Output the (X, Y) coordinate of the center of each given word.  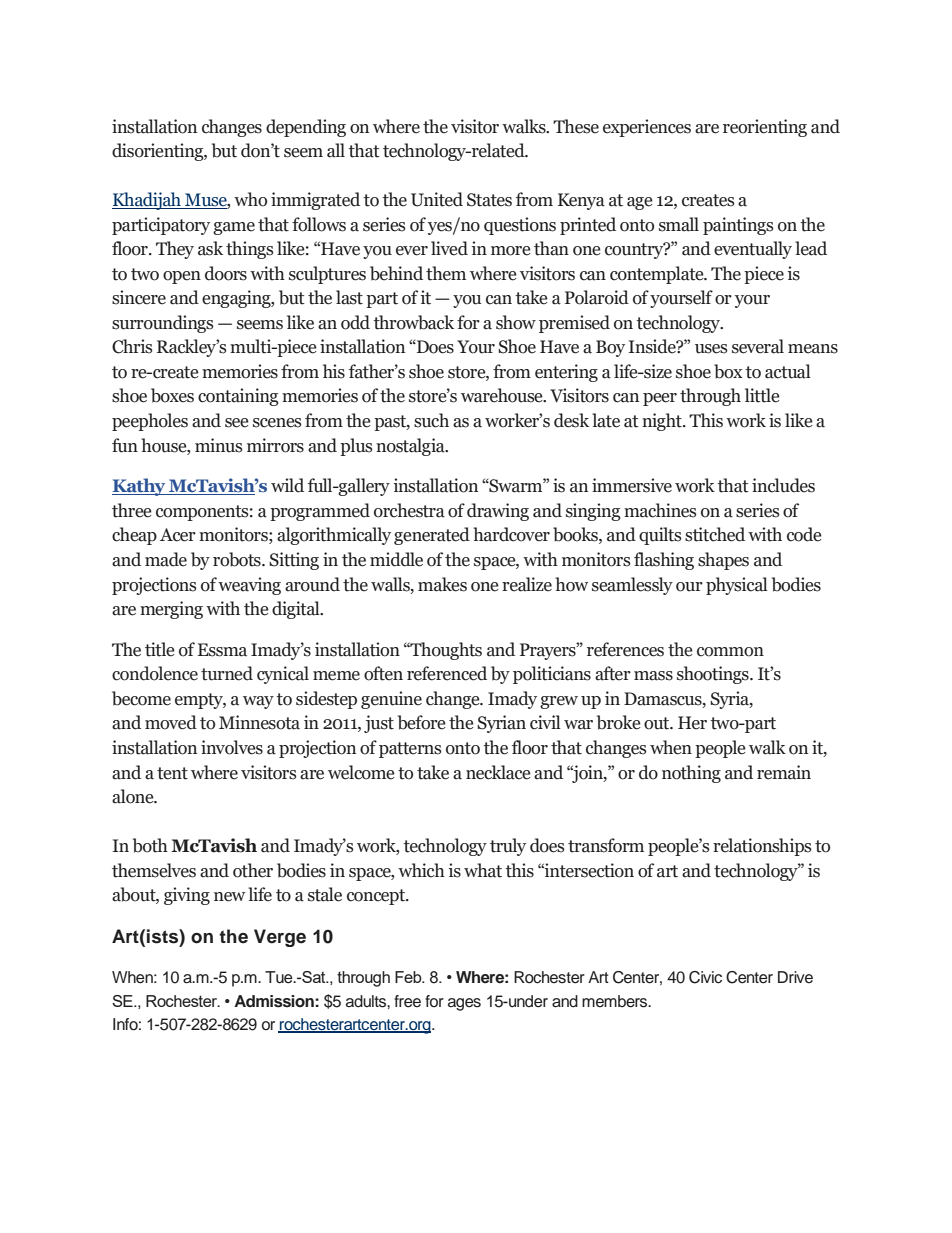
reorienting (765, 128)
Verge (280, 938)
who (250, 199)
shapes (723, 561)
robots (238, 559)
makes (442, 584)
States (489, 200)
